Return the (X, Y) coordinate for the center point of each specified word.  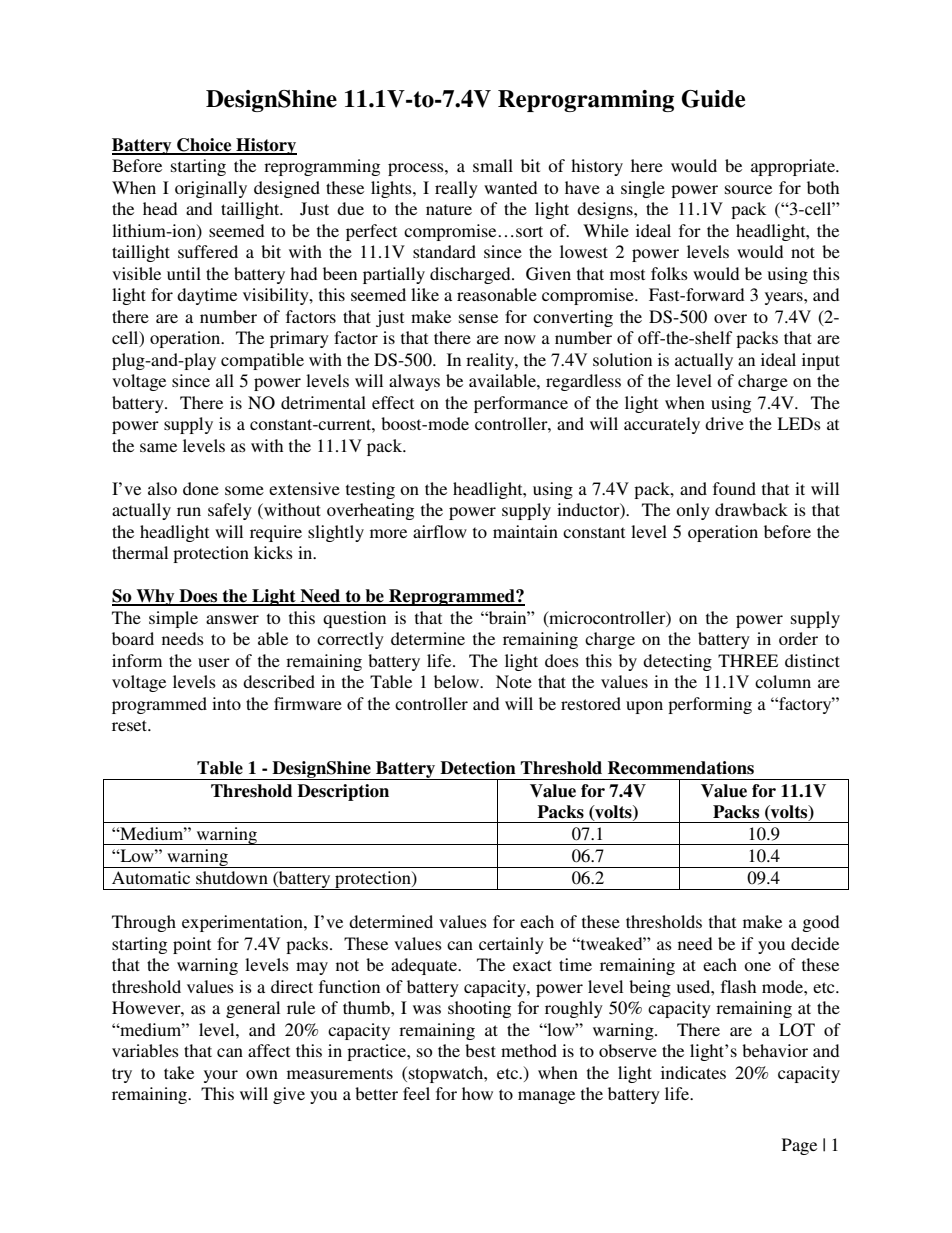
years (785, 298)
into (226, 703)
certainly (511, 945)
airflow (440, 531)
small (493, 165)
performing (710, 705)
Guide (713, 99)
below (458, 681)
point (192, 945)
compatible (262, 361)
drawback (751, 509)
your (221, 1076)
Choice (204, 146)
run (189, 511)
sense (478, 318)
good (820, 923)
